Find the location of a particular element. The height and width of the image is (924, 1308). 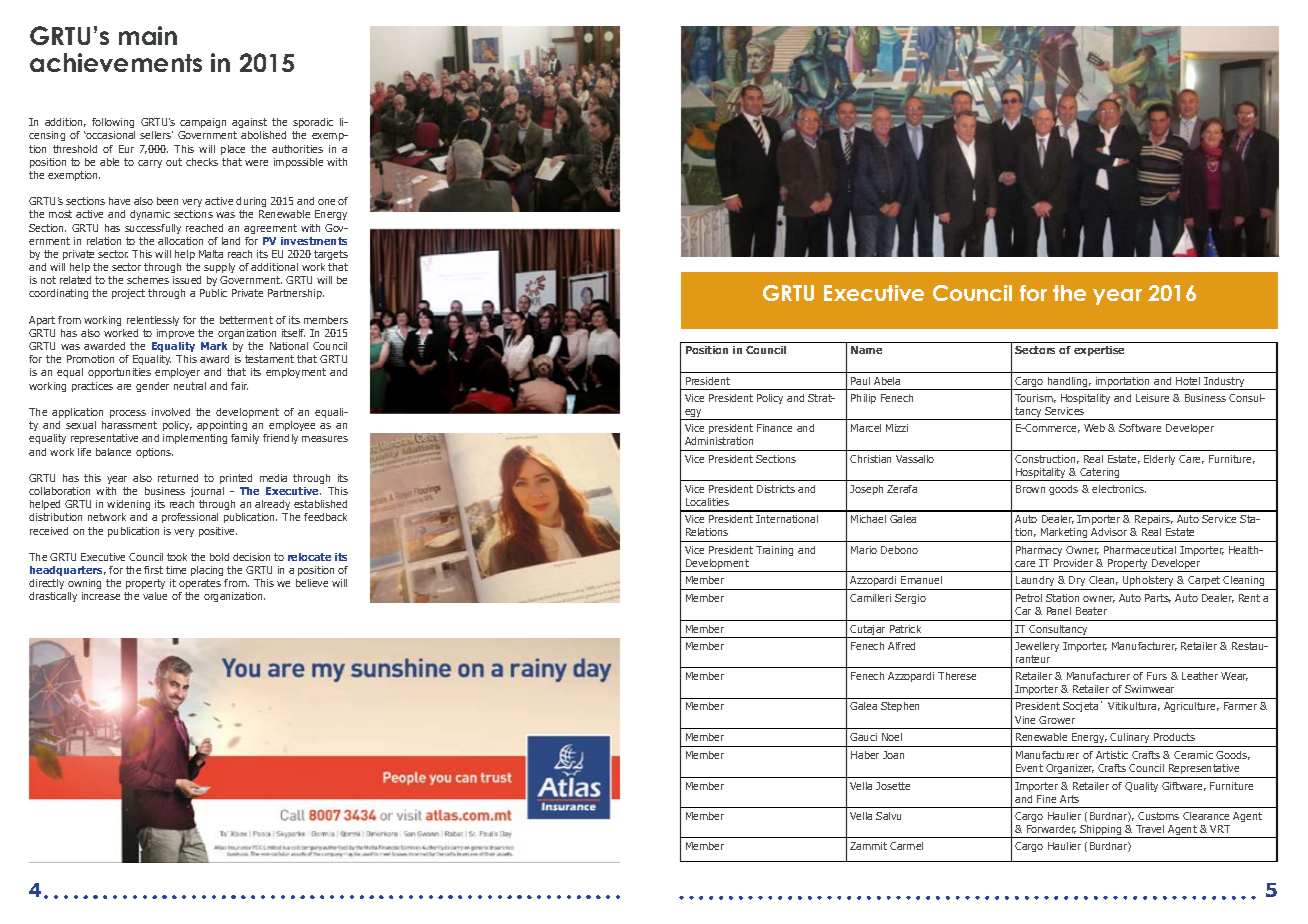

Shipping is located at coordinates (1101, 831).
